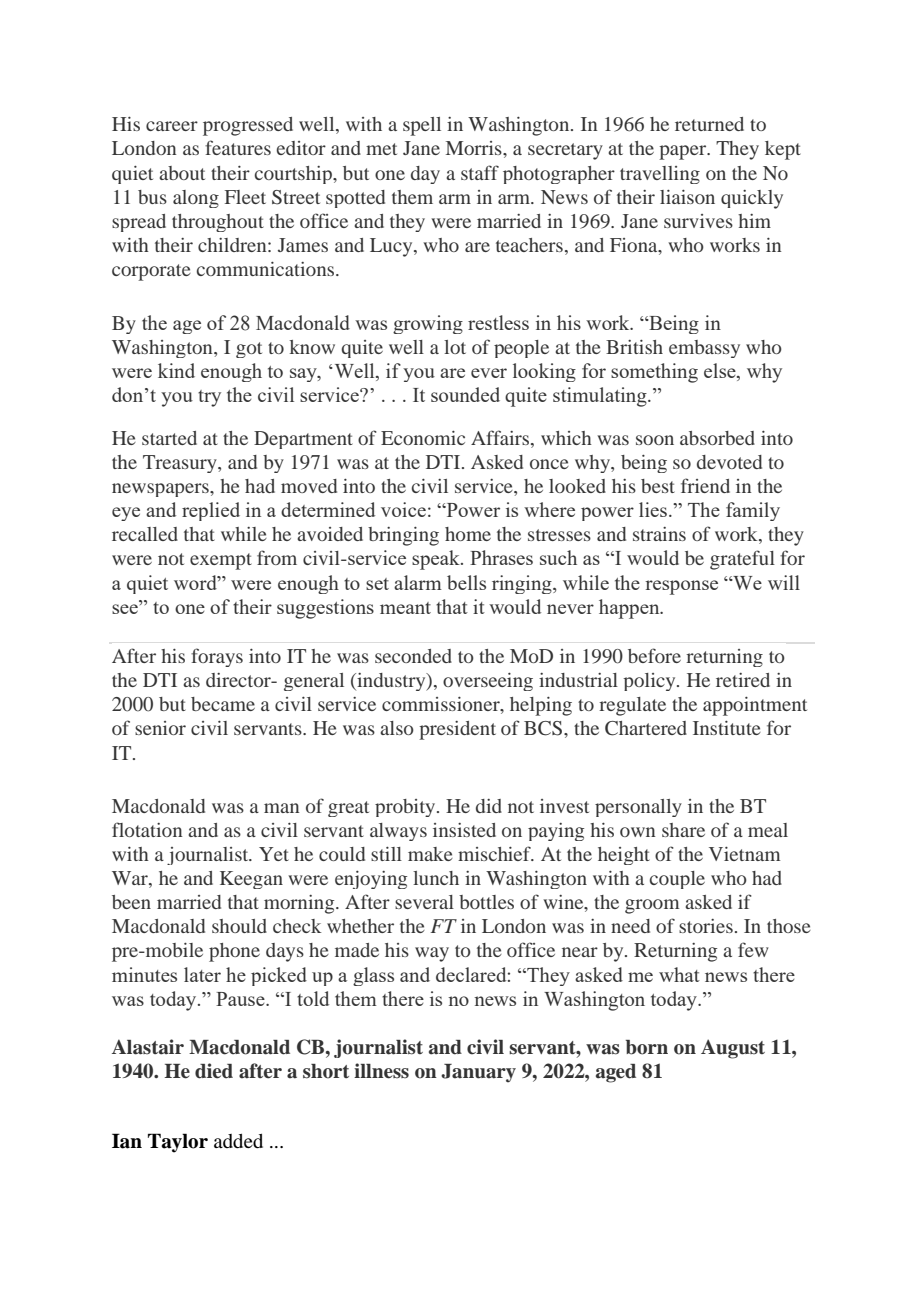 Image resolution: width=924 pixels, height=1308 pixels. Describe the element at coordinates (182, 173) in the image. I see `about` at that location.
